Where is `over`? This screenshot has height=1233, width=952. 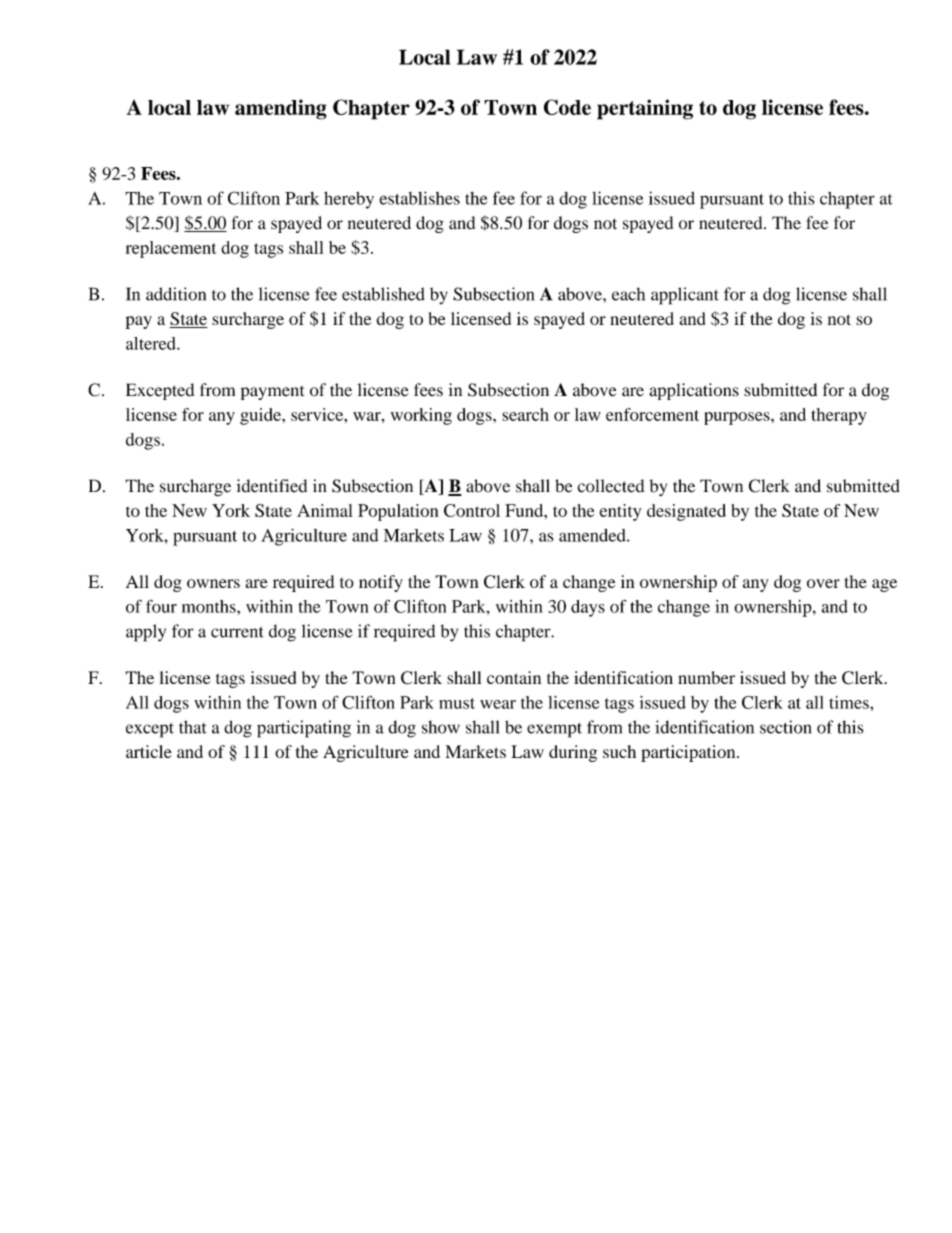
over is located at coordinates (823, 583).
